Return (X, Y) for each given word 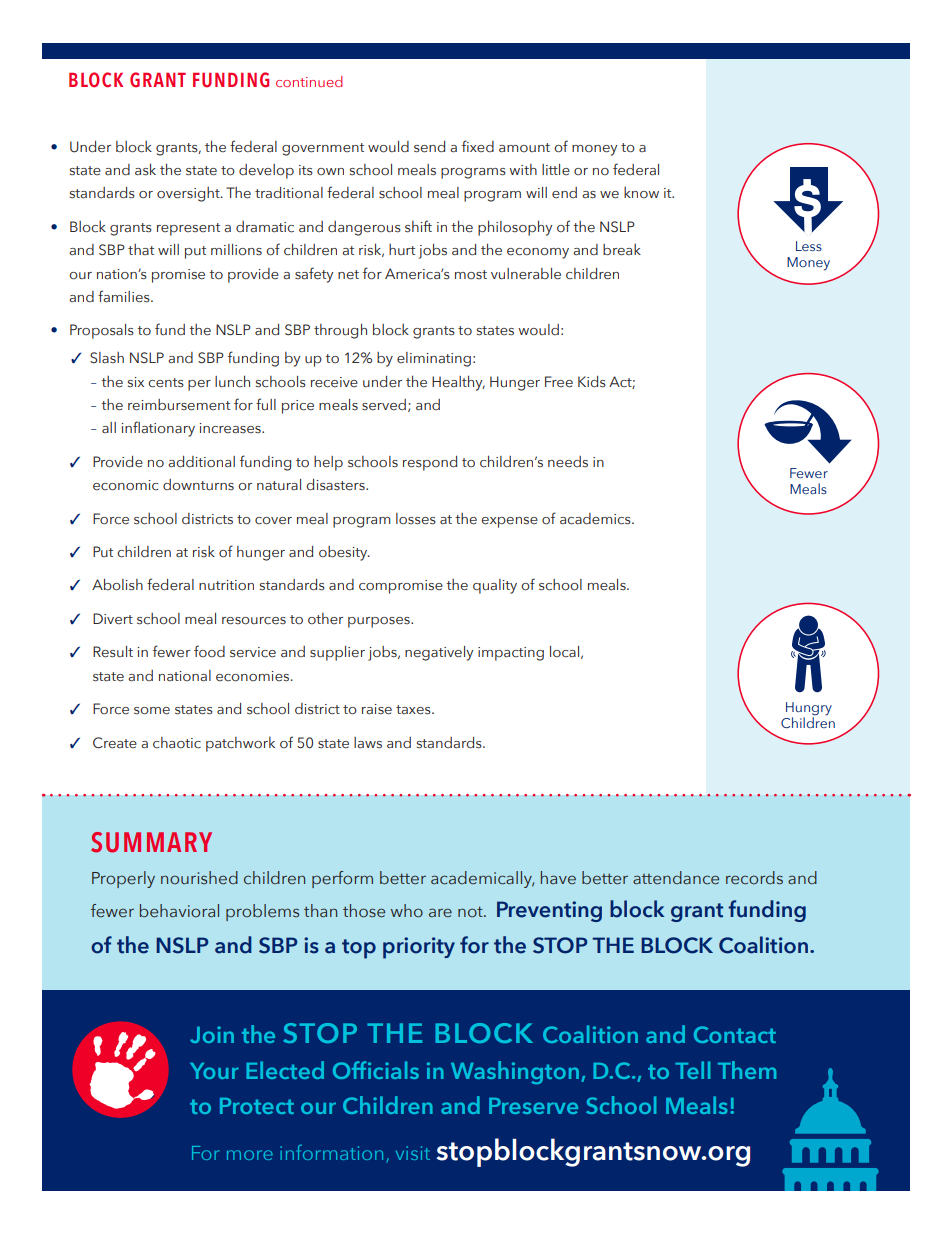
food (209, 651)
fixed (478, 146)
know (641, 192)
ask (145, 169)
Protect (257, 1106)
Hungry (809, 710)
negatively (439, 653)
